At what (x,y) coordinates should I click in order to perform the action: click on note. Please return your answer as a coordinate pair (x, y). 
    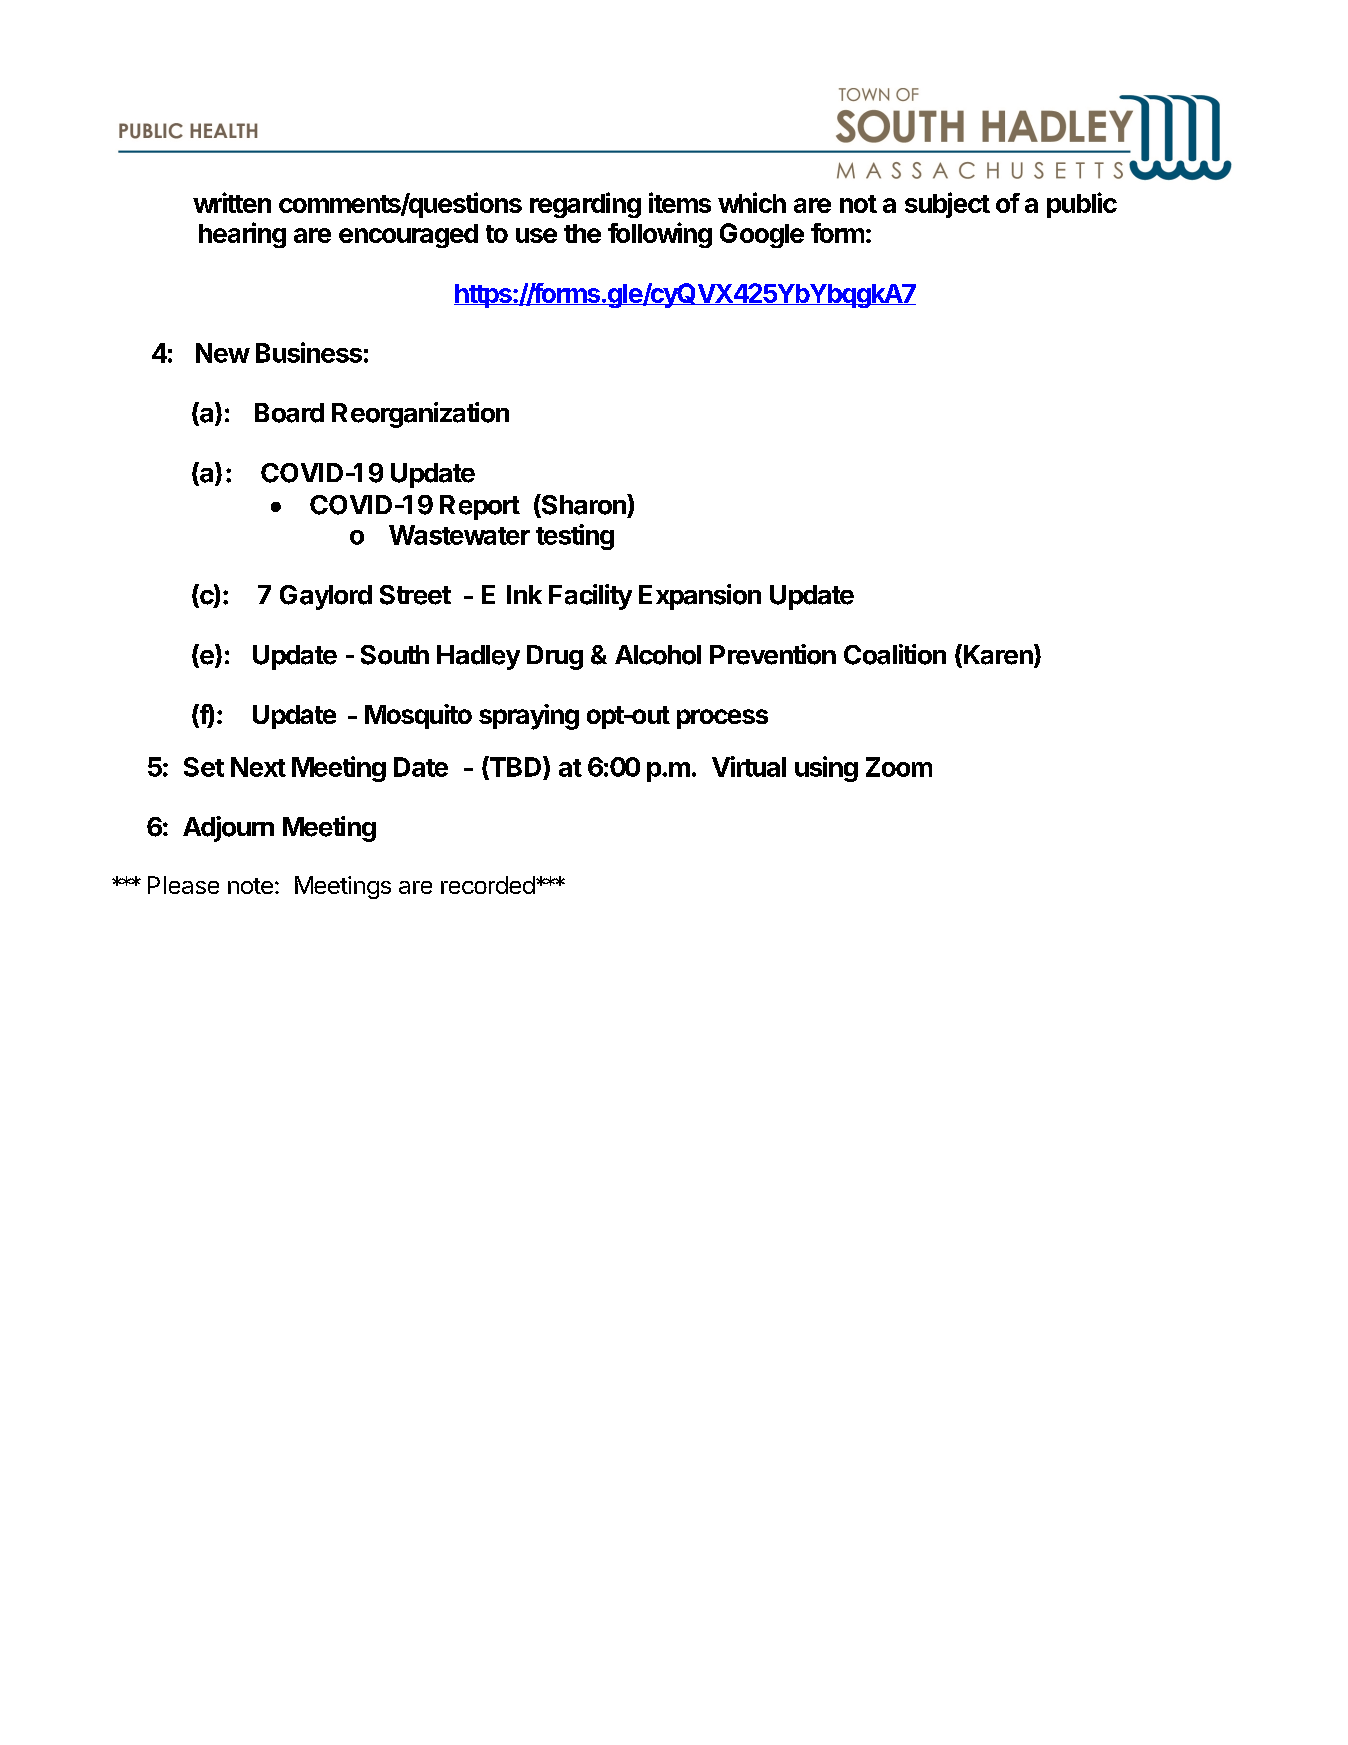
    Looking at the image, I should click on (250, 886).
